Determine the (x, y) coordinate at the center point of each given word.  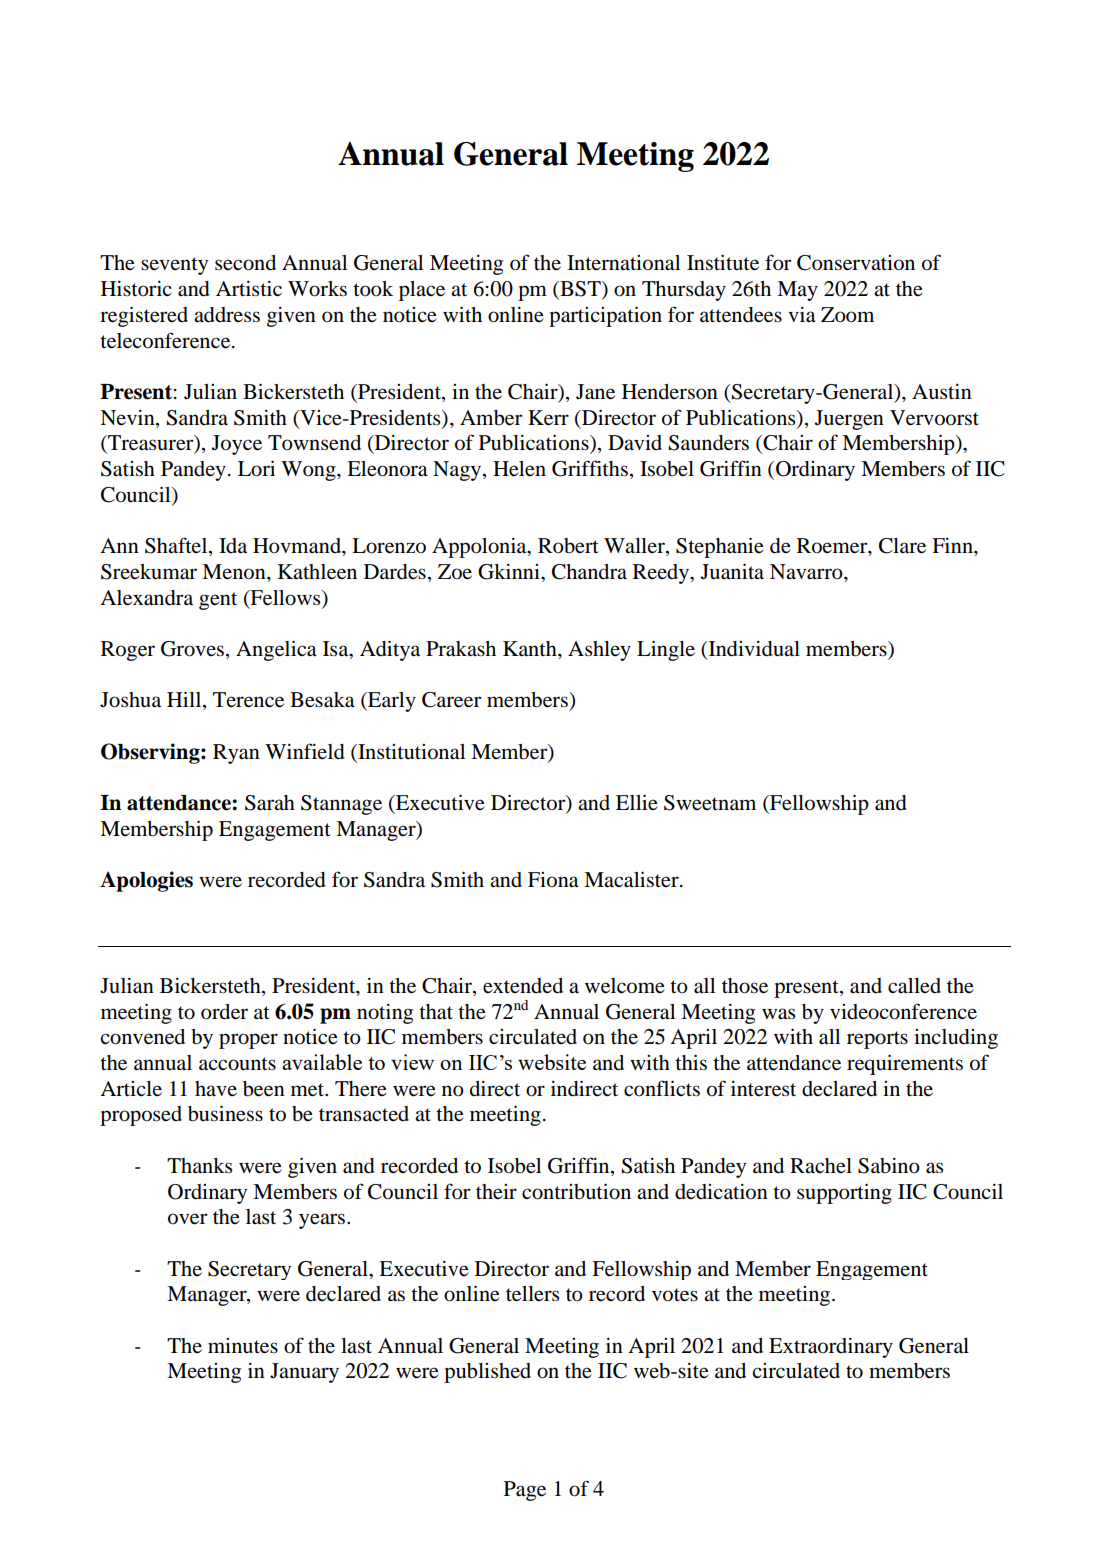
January (304, 1373)
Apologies (146, 881)
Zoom (847, 315)
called (914, 986)
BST (580, 290)
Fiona (553, 880)
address (227, 315)
